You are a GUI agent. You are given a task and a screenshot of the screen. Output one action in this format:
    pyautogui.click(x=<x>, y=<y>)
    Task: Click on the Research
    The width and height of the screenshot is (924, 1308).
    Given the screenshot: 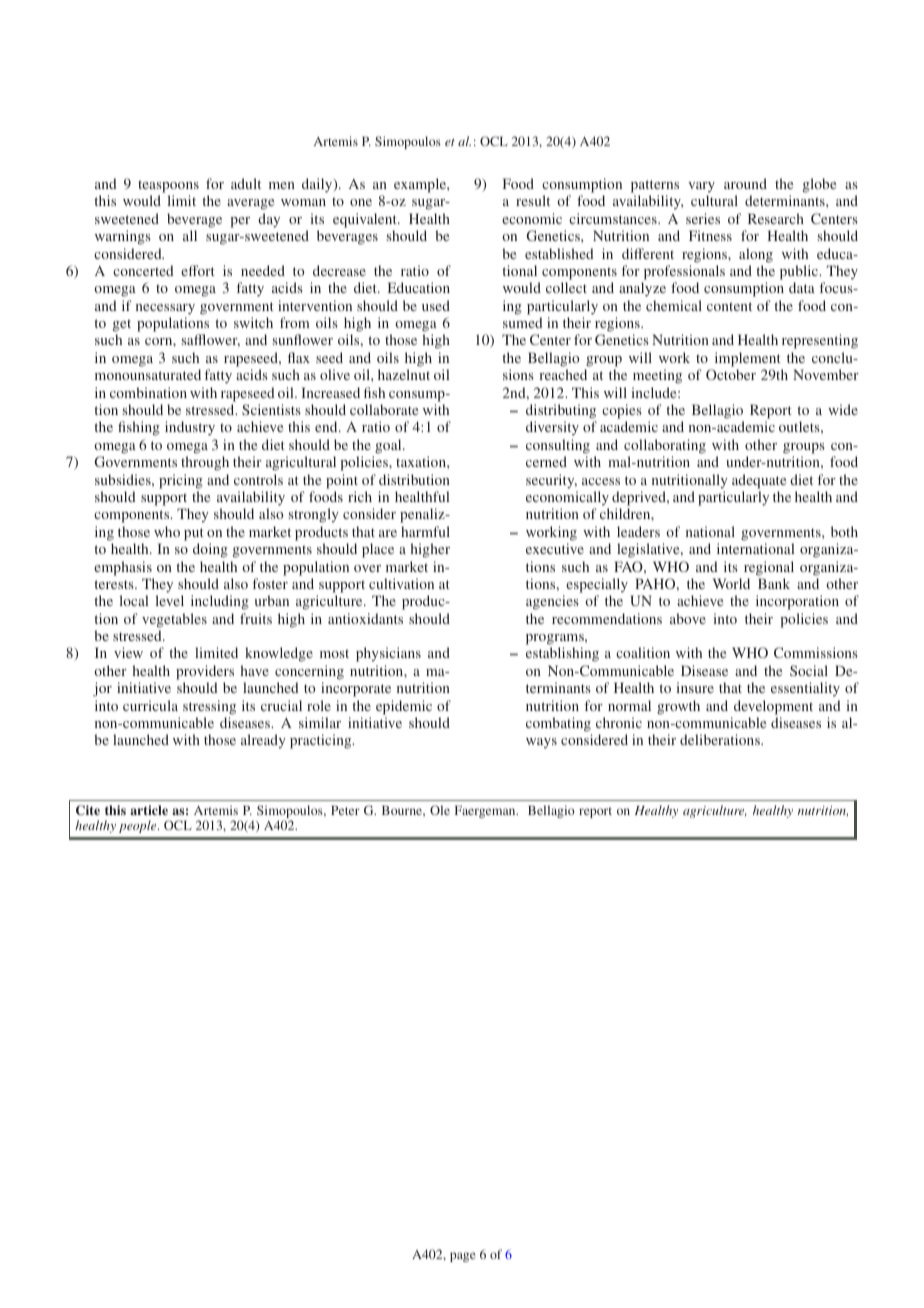 What is the action you would take?
    pyautogui.click(x=776, y=218)
